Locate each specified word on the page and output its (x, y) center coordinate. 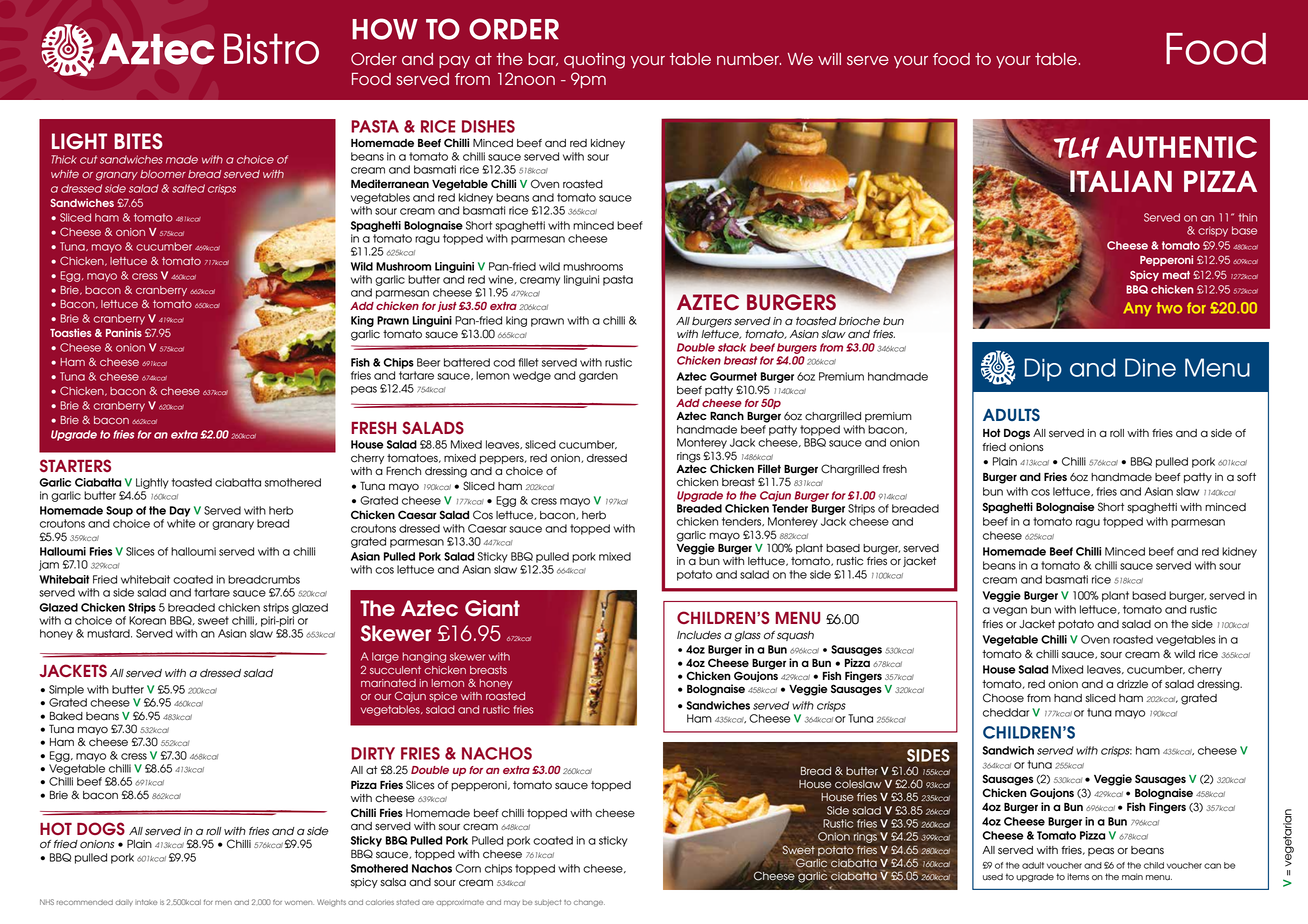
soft (1246, 477)
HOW (385, 29)
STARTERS (75, 465)
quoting (594, 61)
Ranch (727, 416)
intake (146, 902)
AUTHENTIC (1181, 147)
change (589, 903)
